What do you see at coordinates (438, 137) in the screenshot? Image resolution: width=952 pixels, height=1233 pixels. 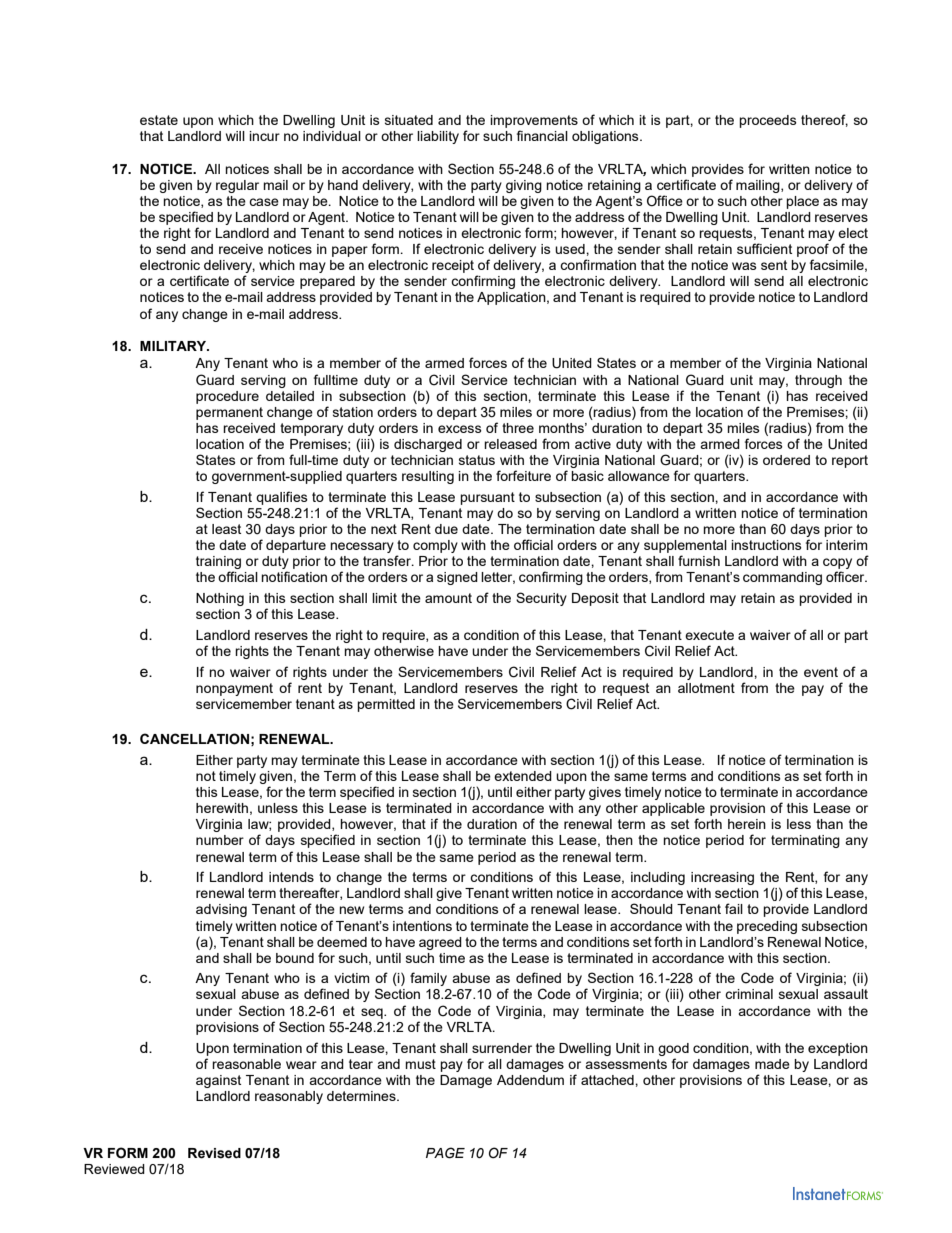 I see `liability` at bounding box center [438, 137].
